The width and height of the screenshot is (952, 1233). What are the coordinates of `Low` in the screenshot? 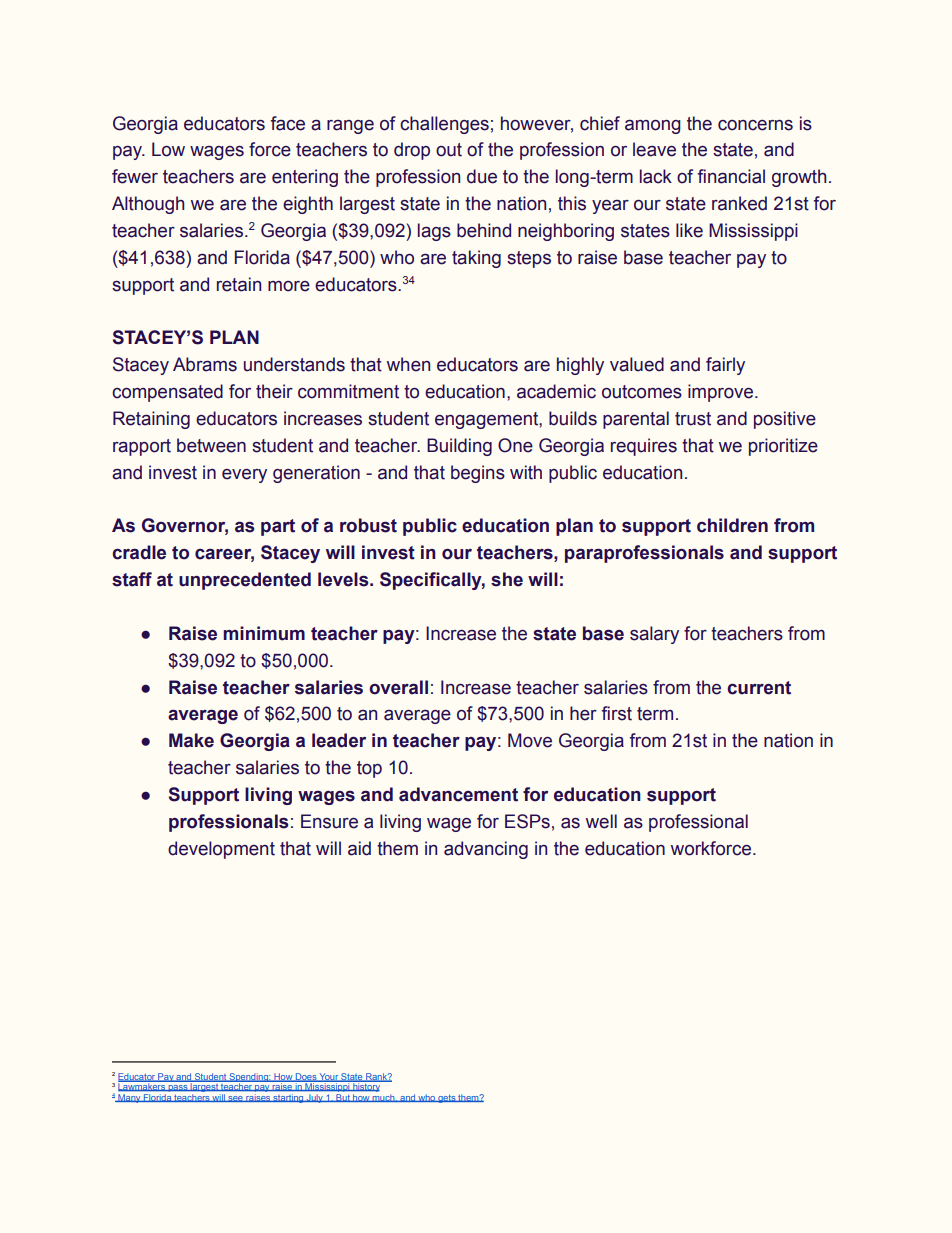 It's located at (168, 149).
